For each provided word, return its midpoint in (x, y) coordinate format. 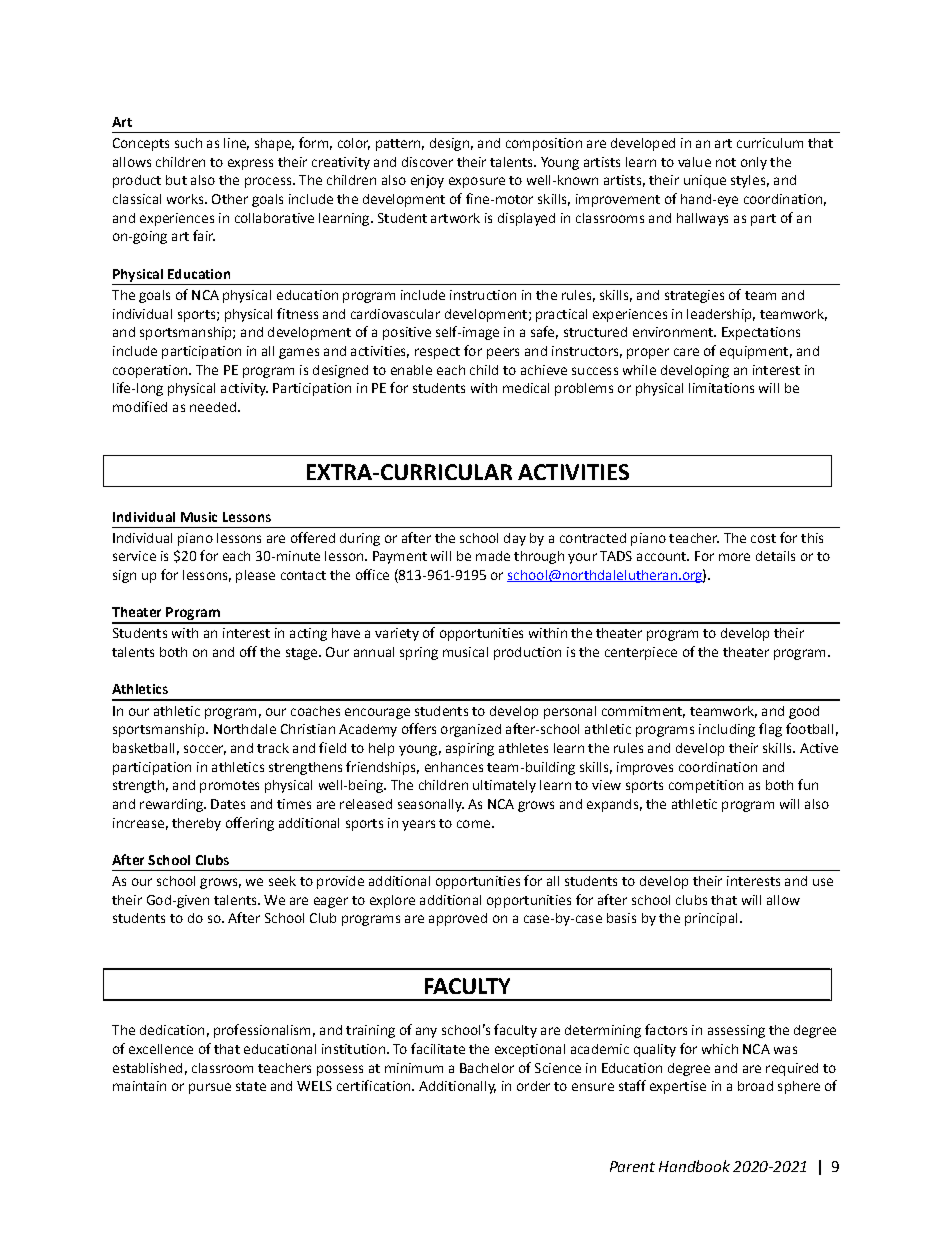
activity (244, 389)
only (754, 163)
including (727, 730)
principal (711, 919)
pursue (210, 1088)
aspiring (470, 749)
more (734, 557)
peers (503, 353)
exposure (477, 182)
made (493, 556)
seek (282, 881)
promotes (229, 787)
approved (458, 919)
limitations (721, 388)
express (250, 164)
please (255, 576)
